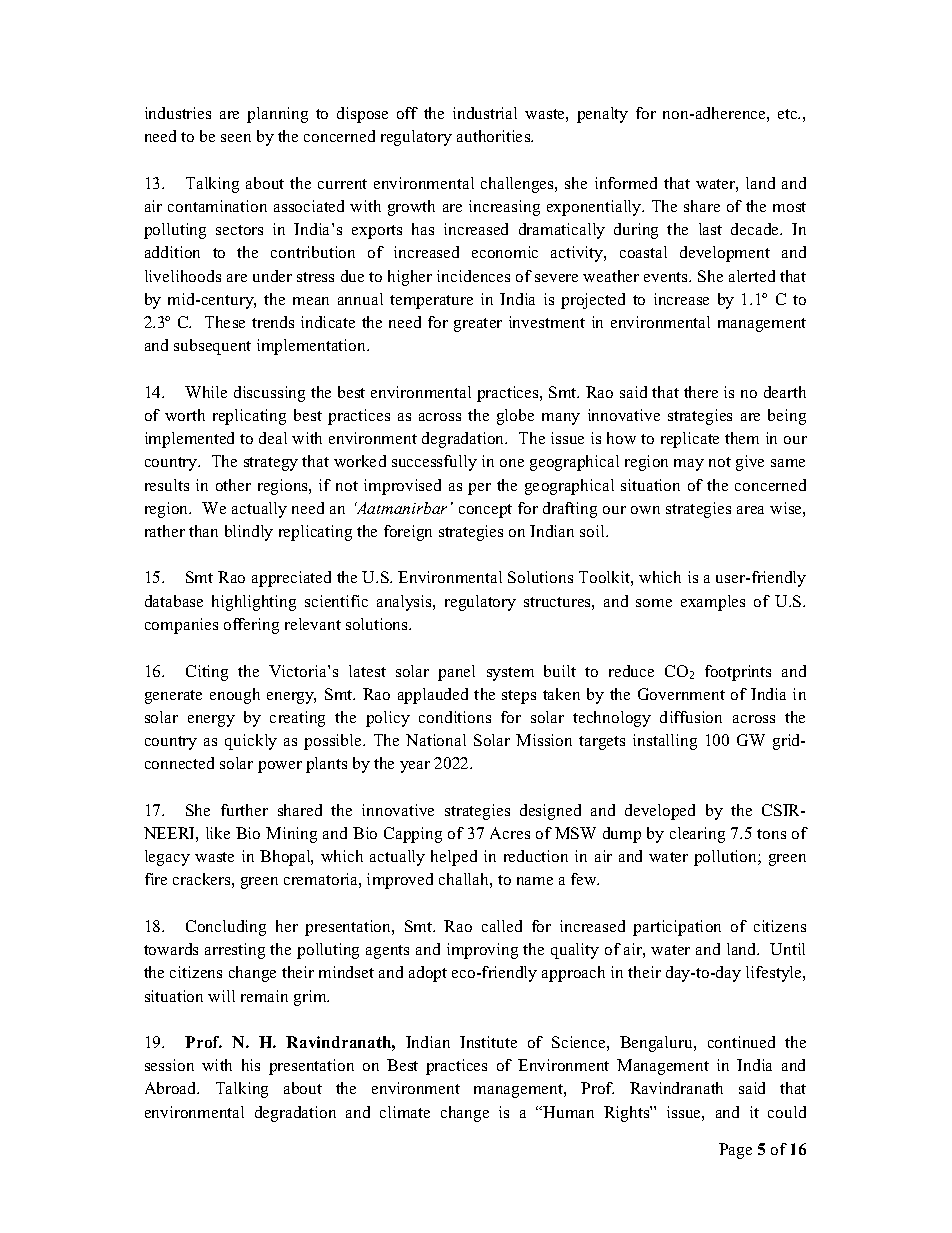 The image size is (952, 1233). What do you see at coordinates (677, 928) in the page?
I see `participation` at bounding box center [677, 928].
